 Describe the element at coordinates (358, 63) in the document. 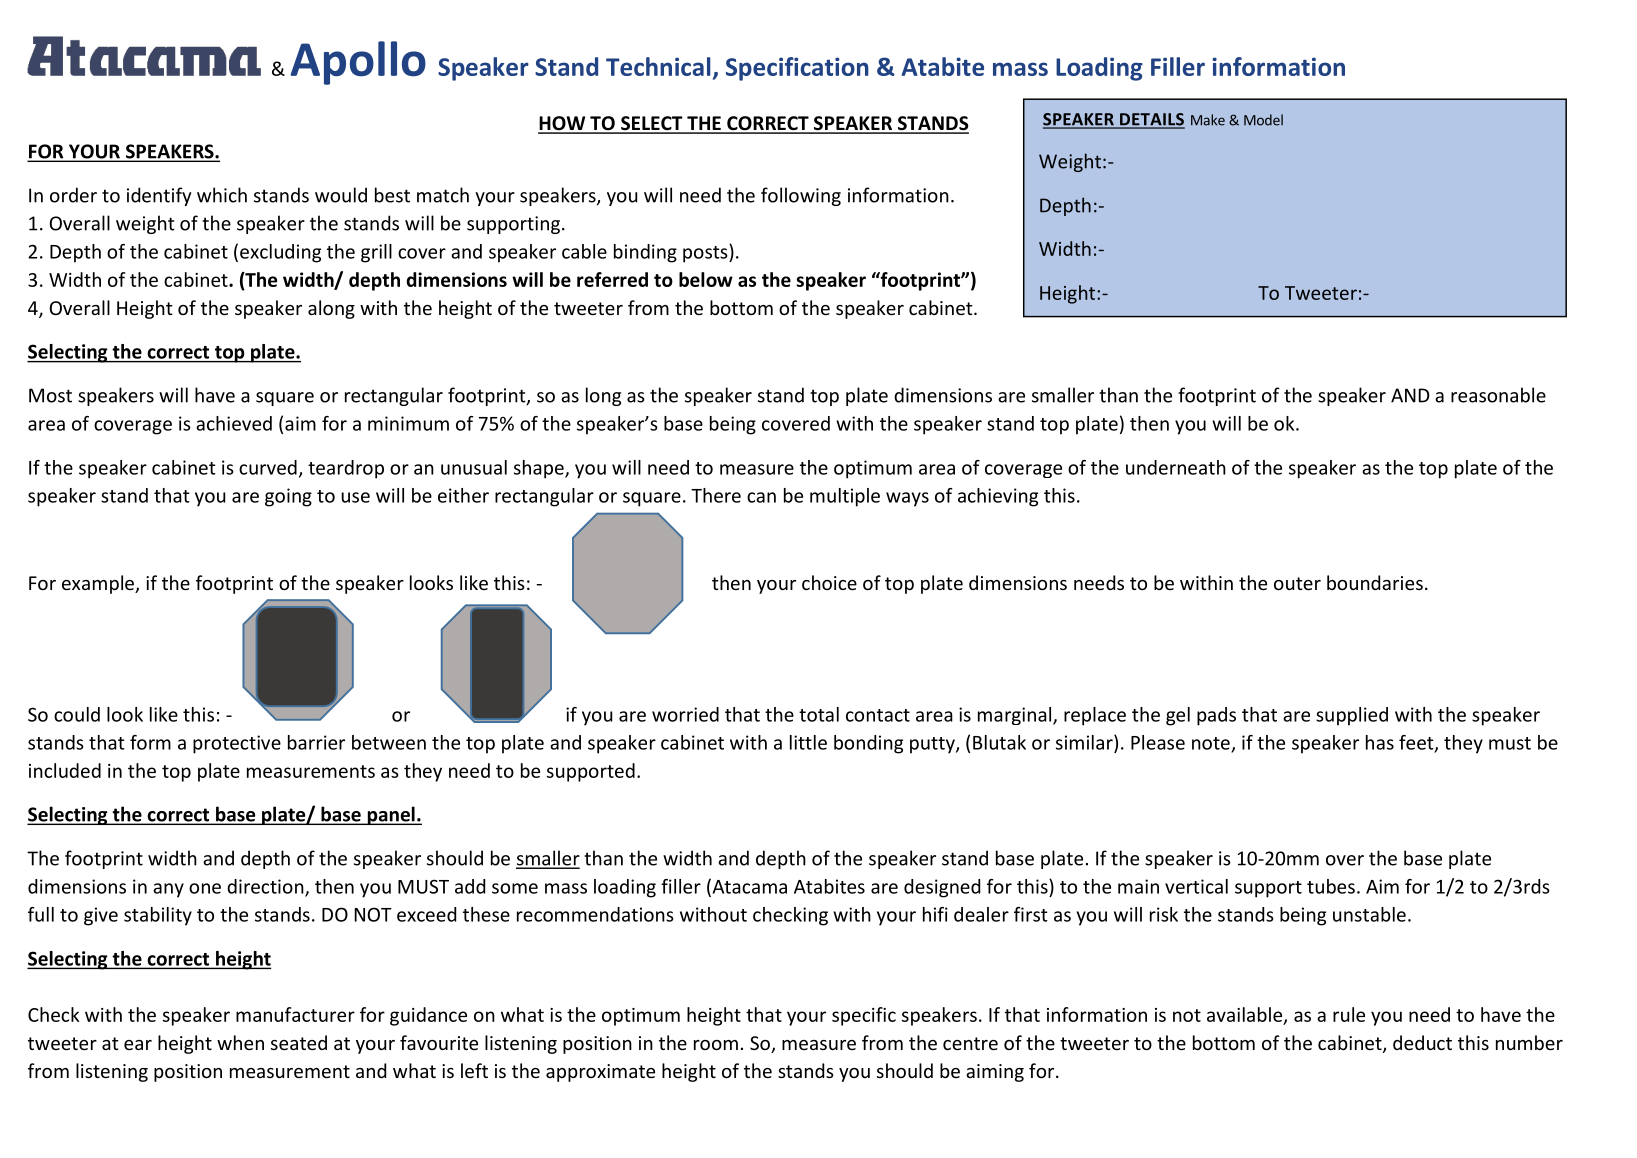

I see `Apollo` at that location.
